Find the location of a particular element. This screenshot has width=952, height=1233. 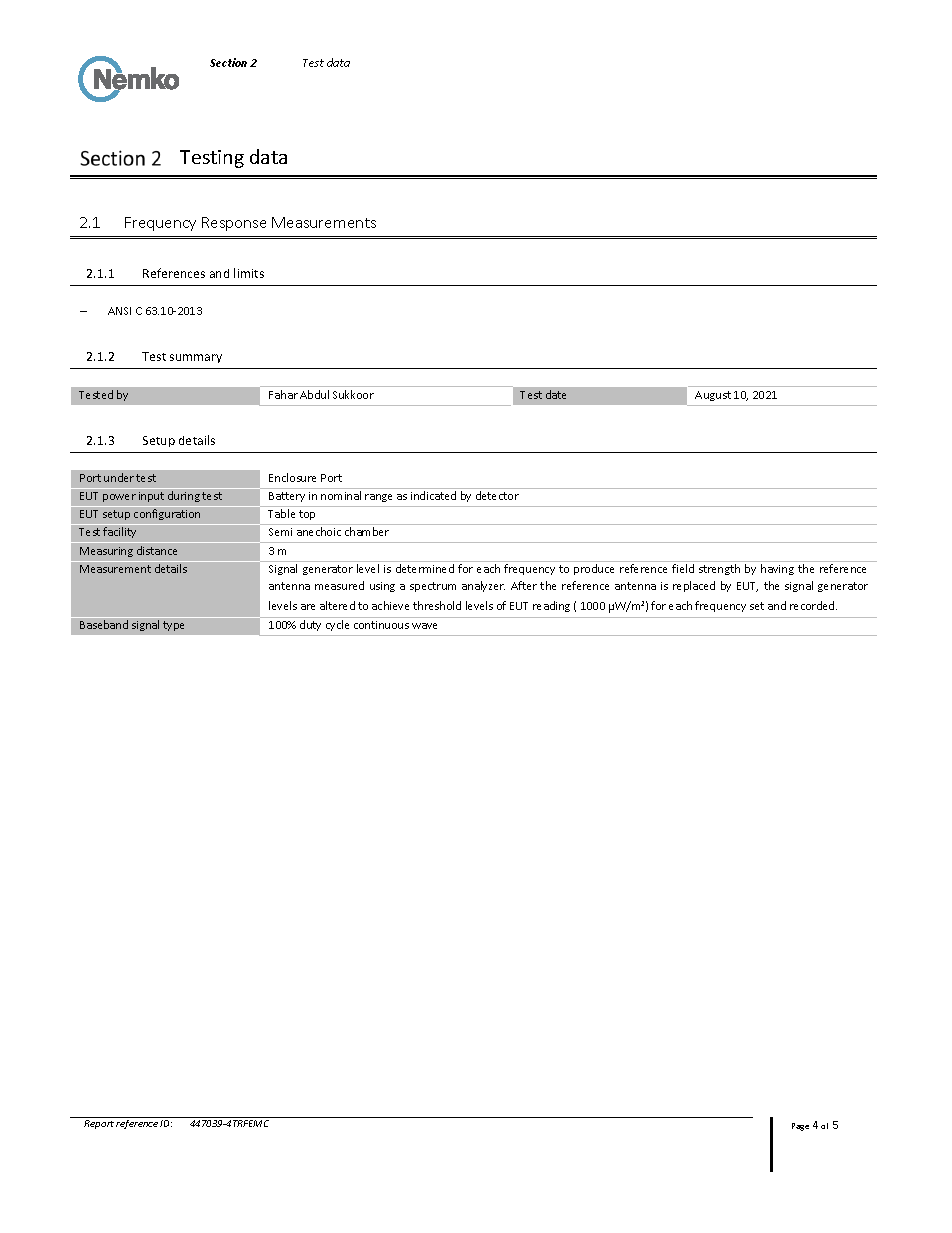

indicated is located at coordinates (433, 495).
